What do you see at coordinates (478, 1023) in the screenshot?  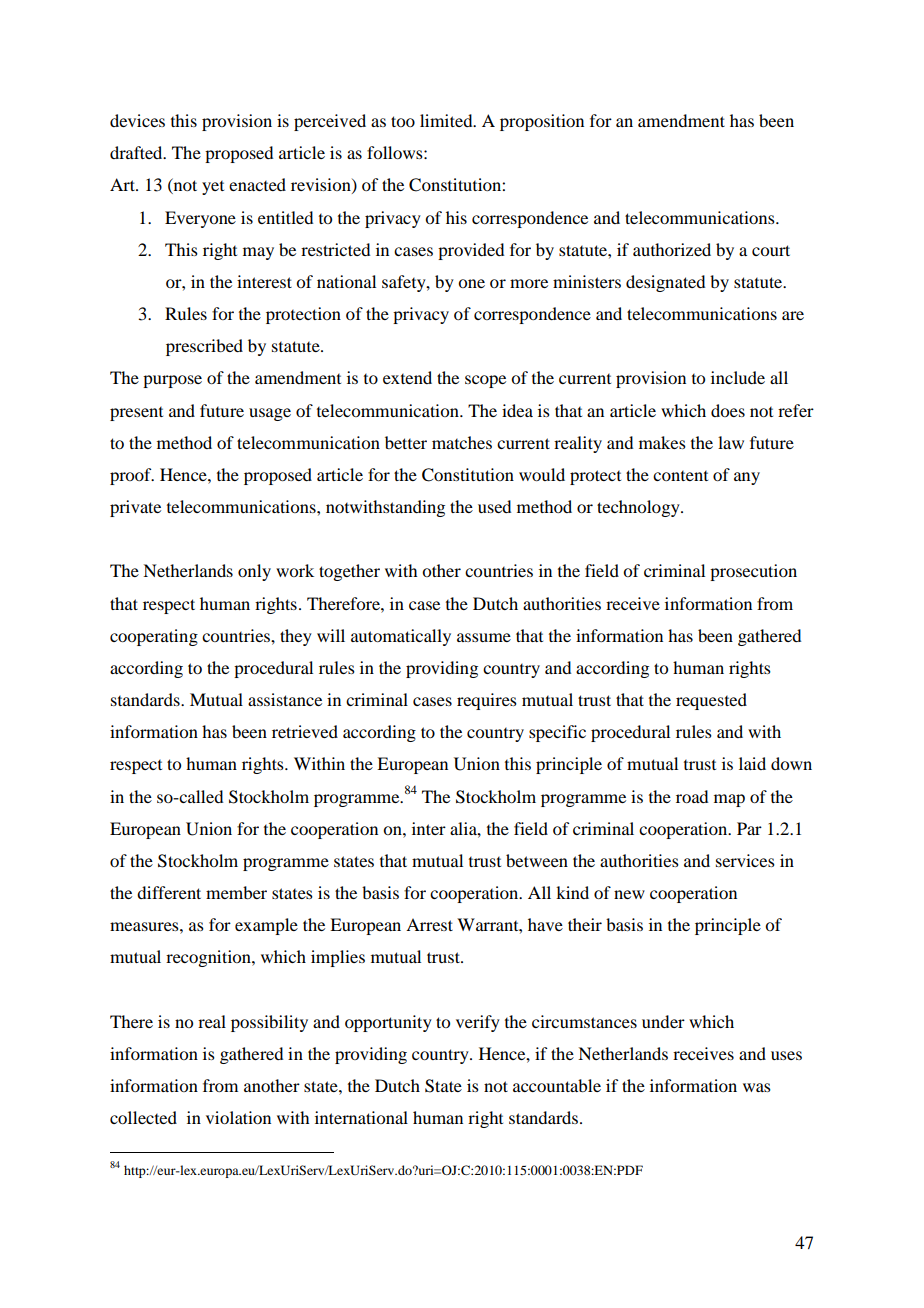 I see `verify` at bounding box center [478, 1023].
